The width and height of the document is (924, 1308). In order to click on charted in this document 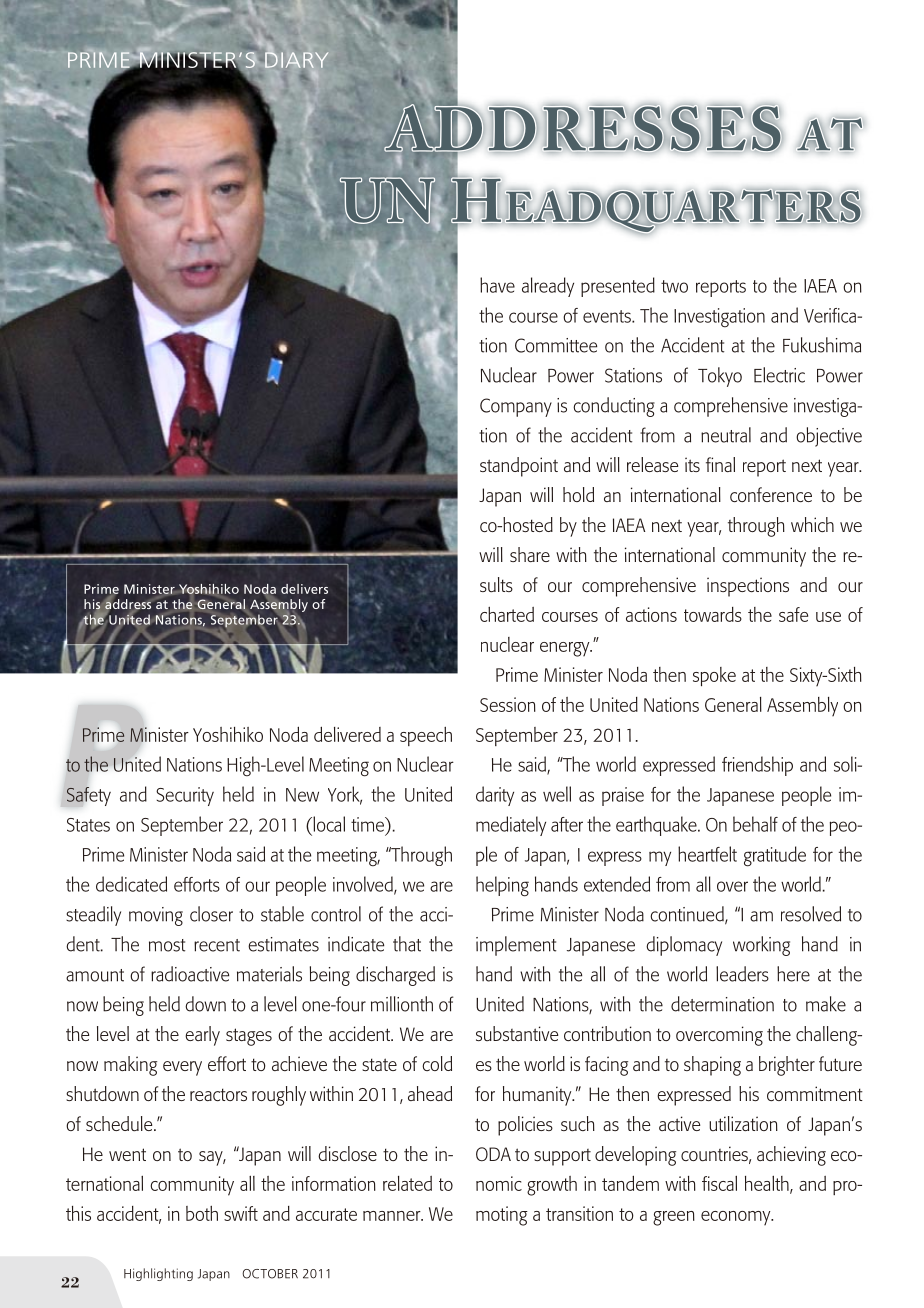, I will do `click(507, 614)`.
